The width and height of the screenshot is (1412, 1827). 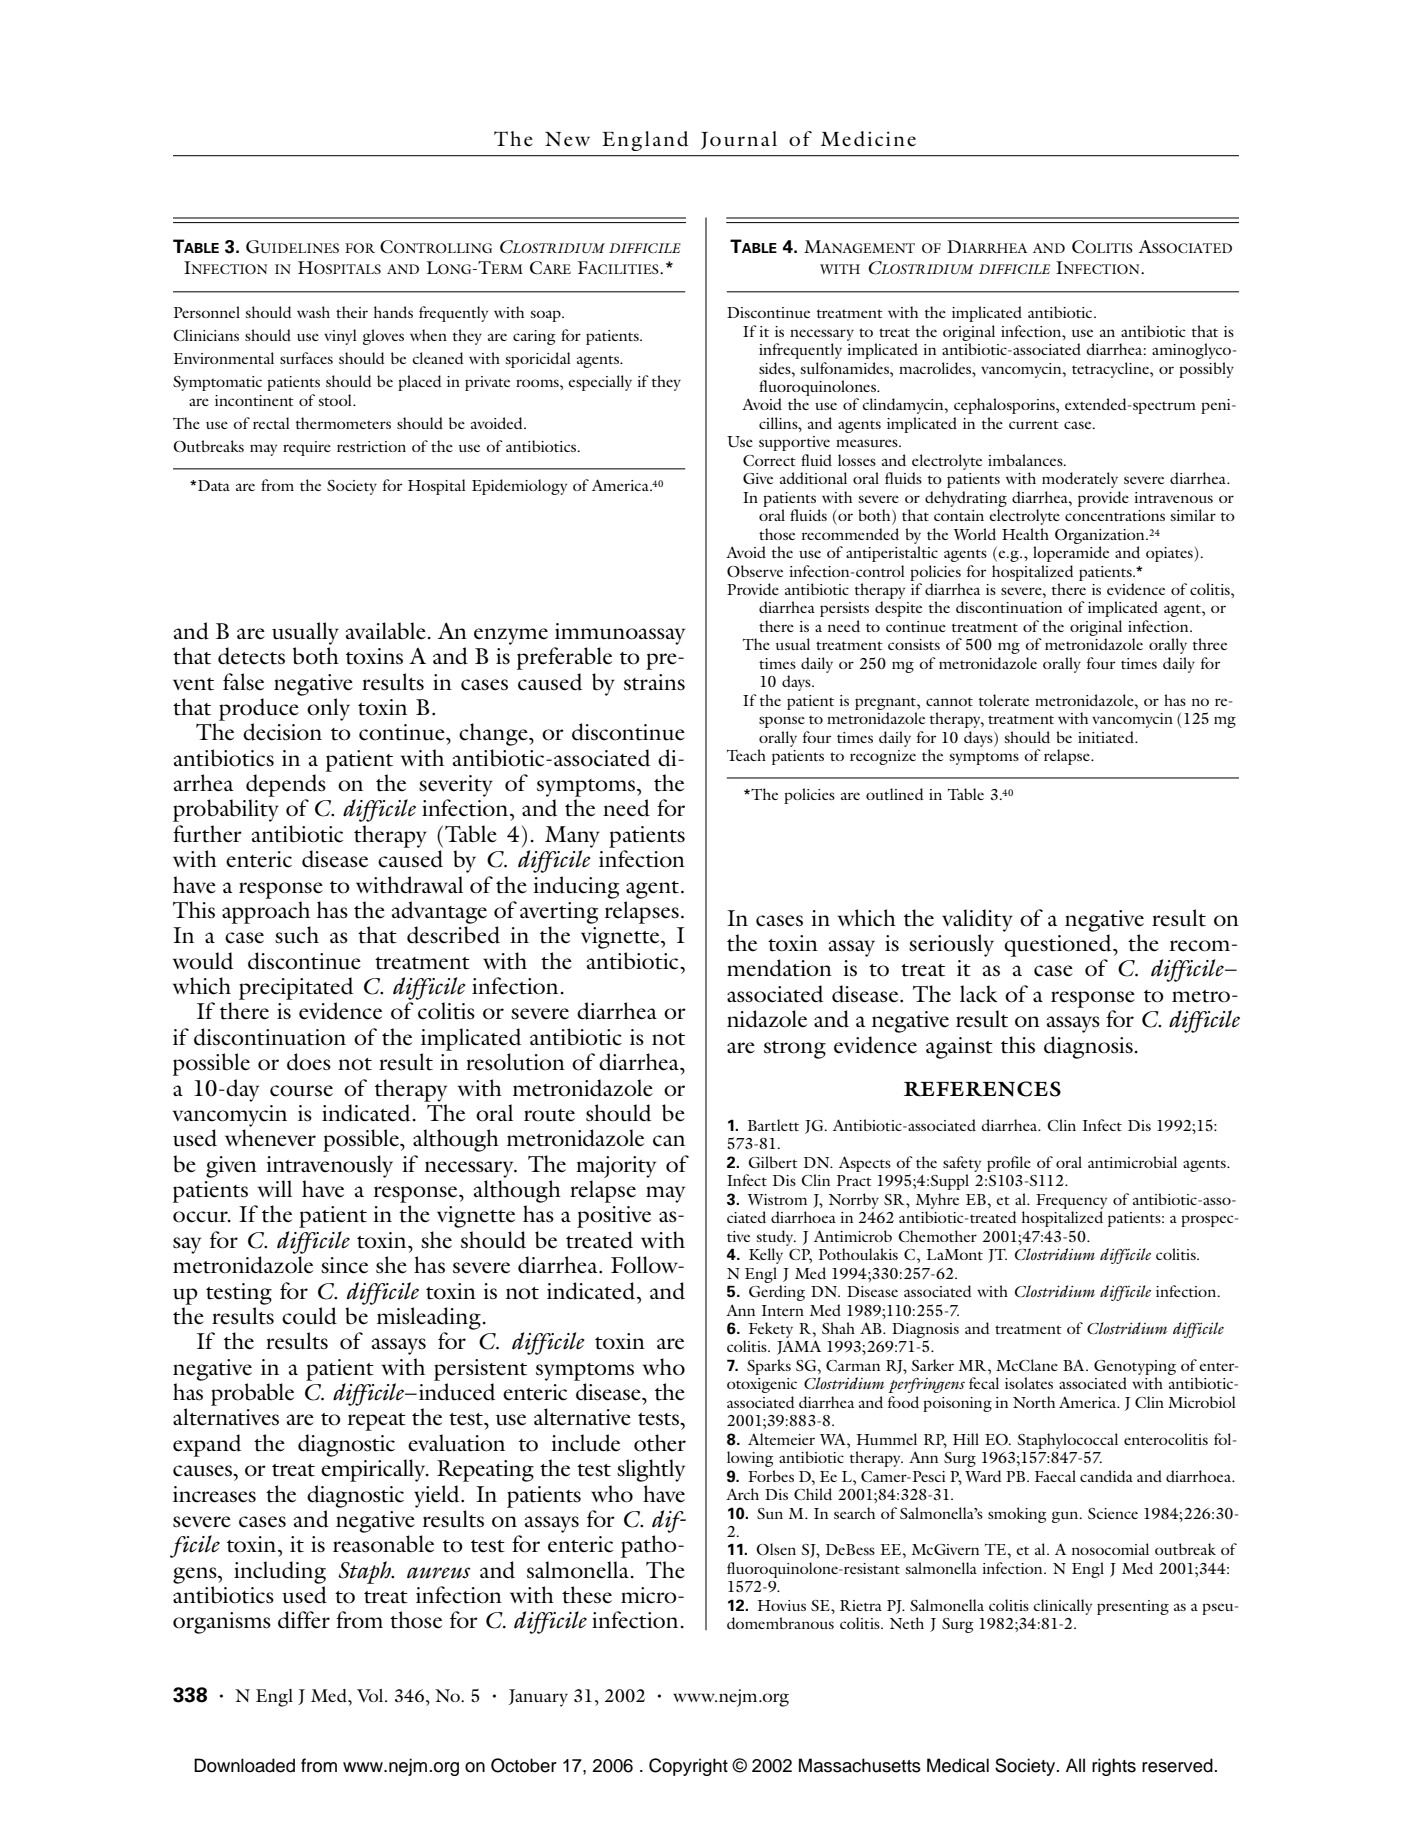 What do you see at coordinates (688, 1767) in the screenshot?
I see `Copyright` at bounding box center [688, 1767].
